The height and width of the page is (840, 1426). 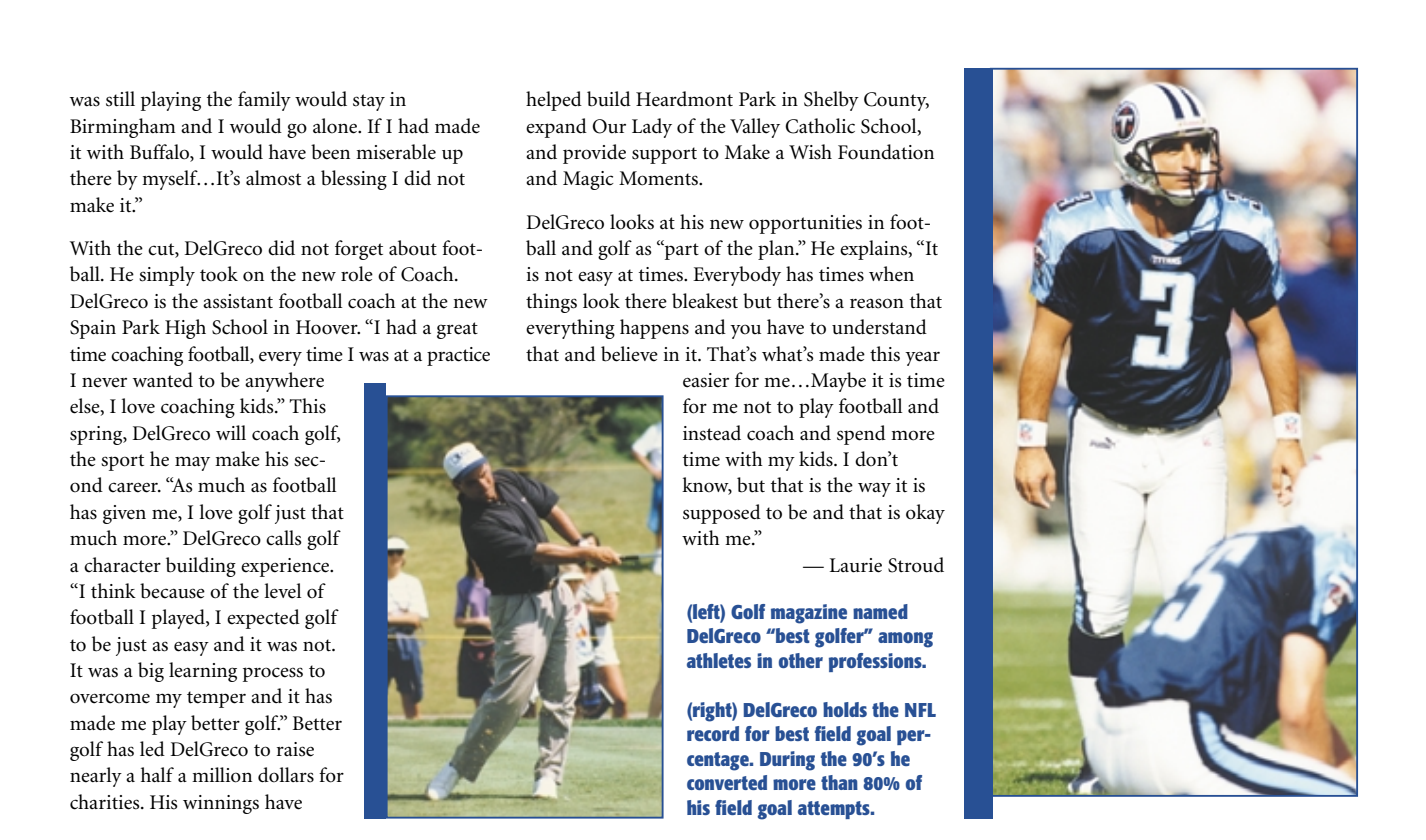 What do you see at coordinates (231, 432) in the page?
I see `will` at bounding box center [231, 432].
